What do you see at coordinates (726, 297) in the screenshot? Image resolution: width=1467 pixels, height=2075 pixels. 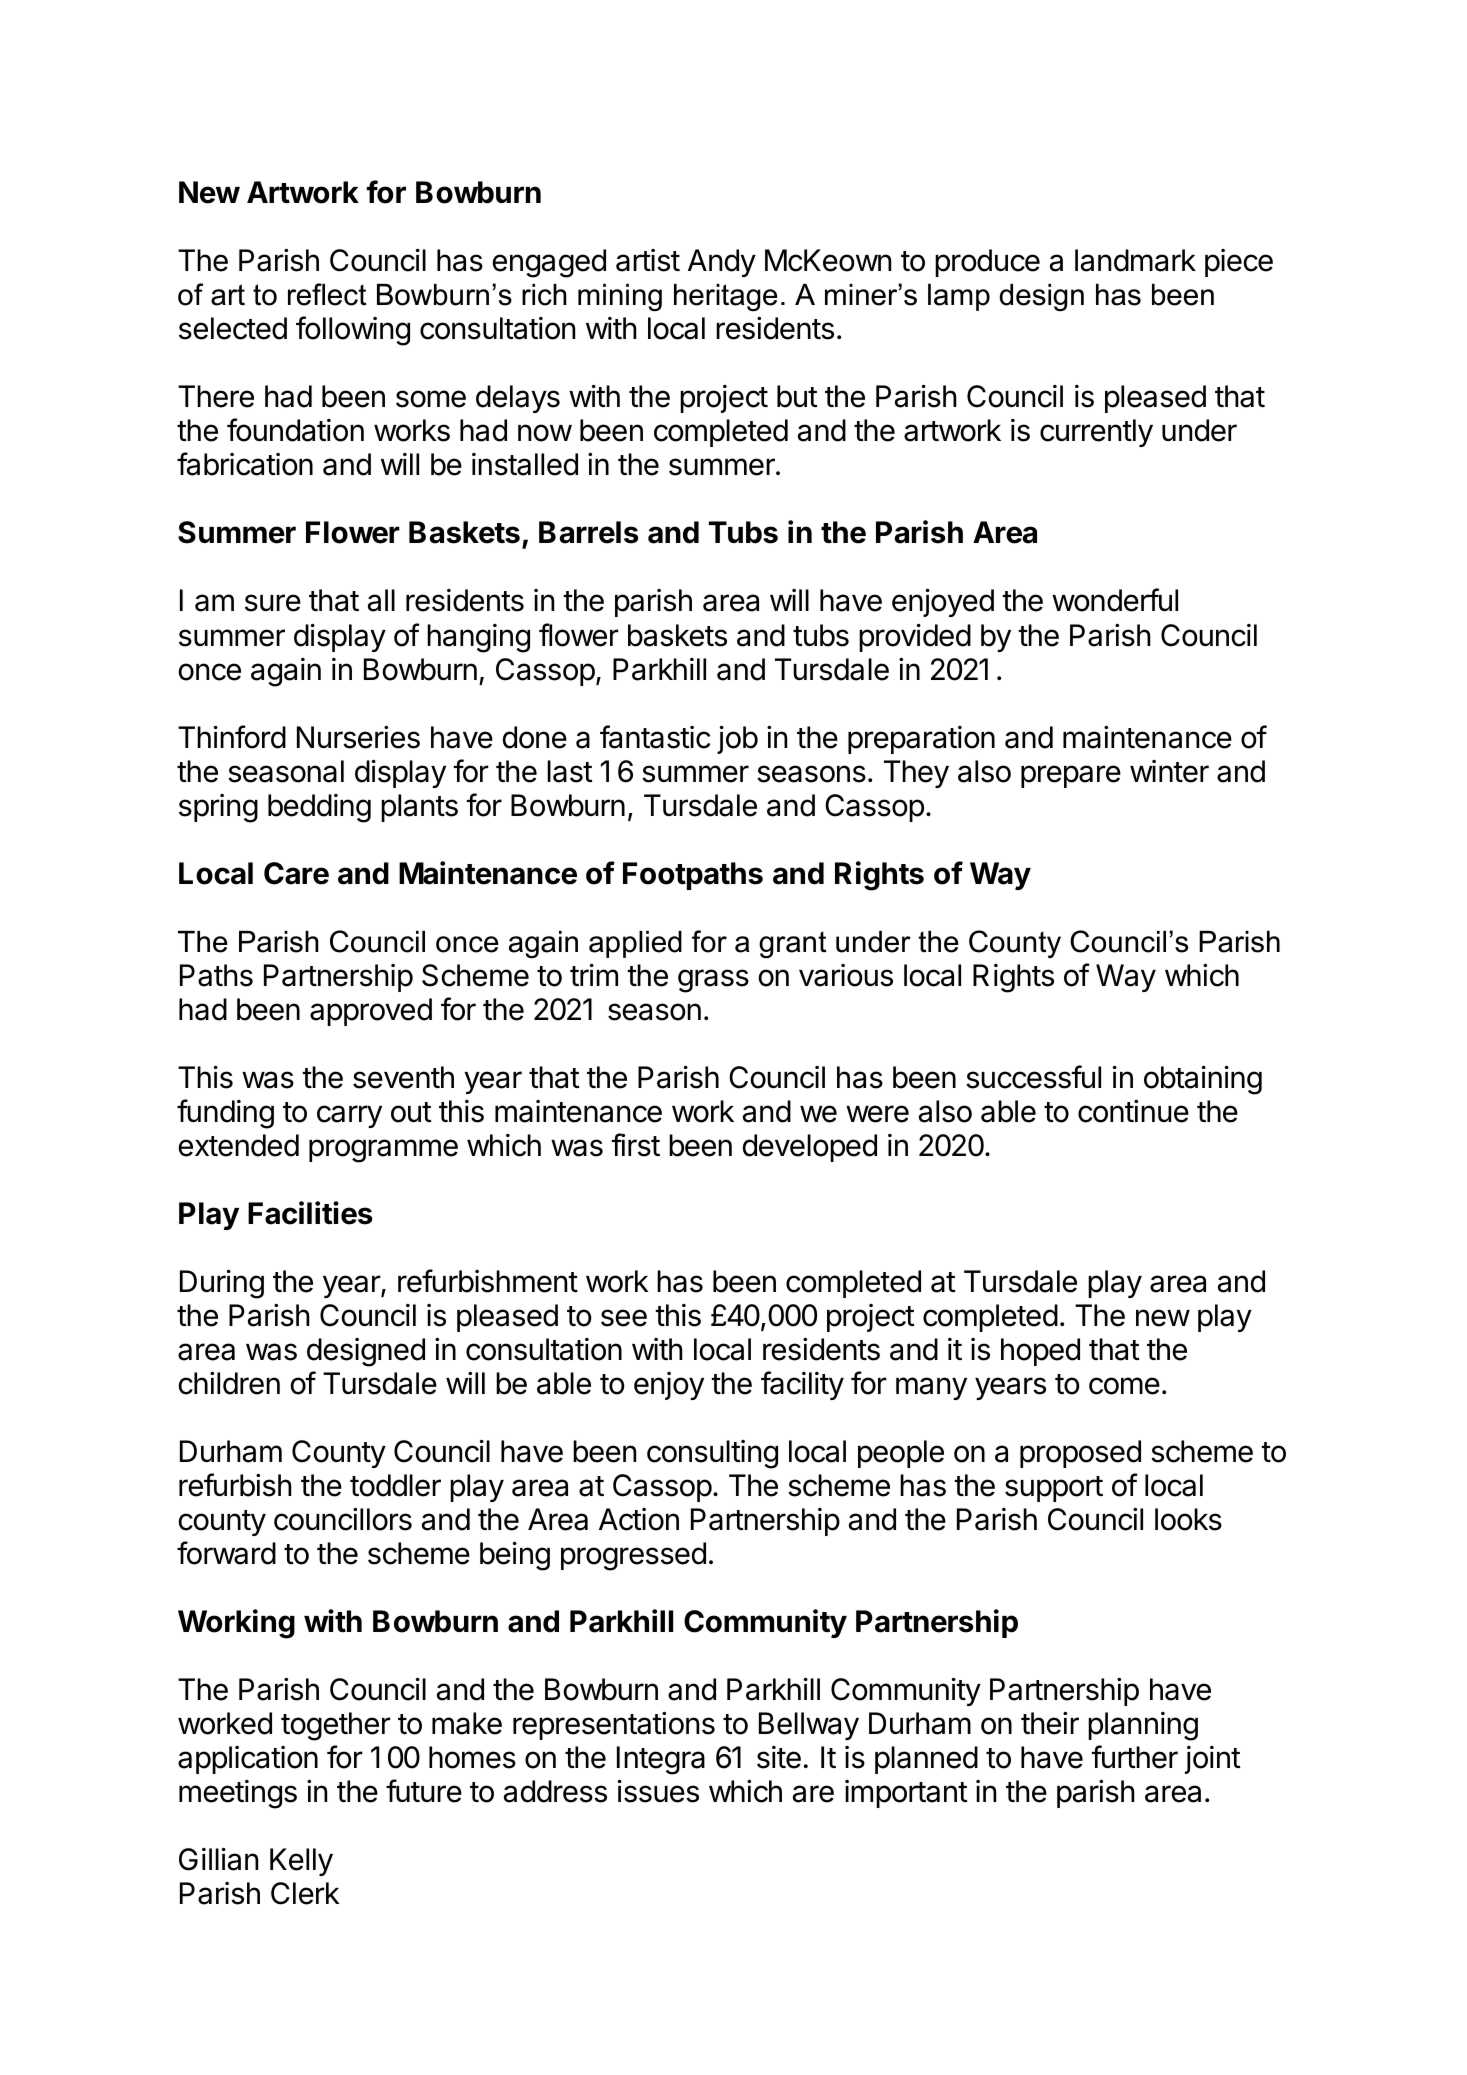 I see `heritage` at bounding box center [726, 297].
